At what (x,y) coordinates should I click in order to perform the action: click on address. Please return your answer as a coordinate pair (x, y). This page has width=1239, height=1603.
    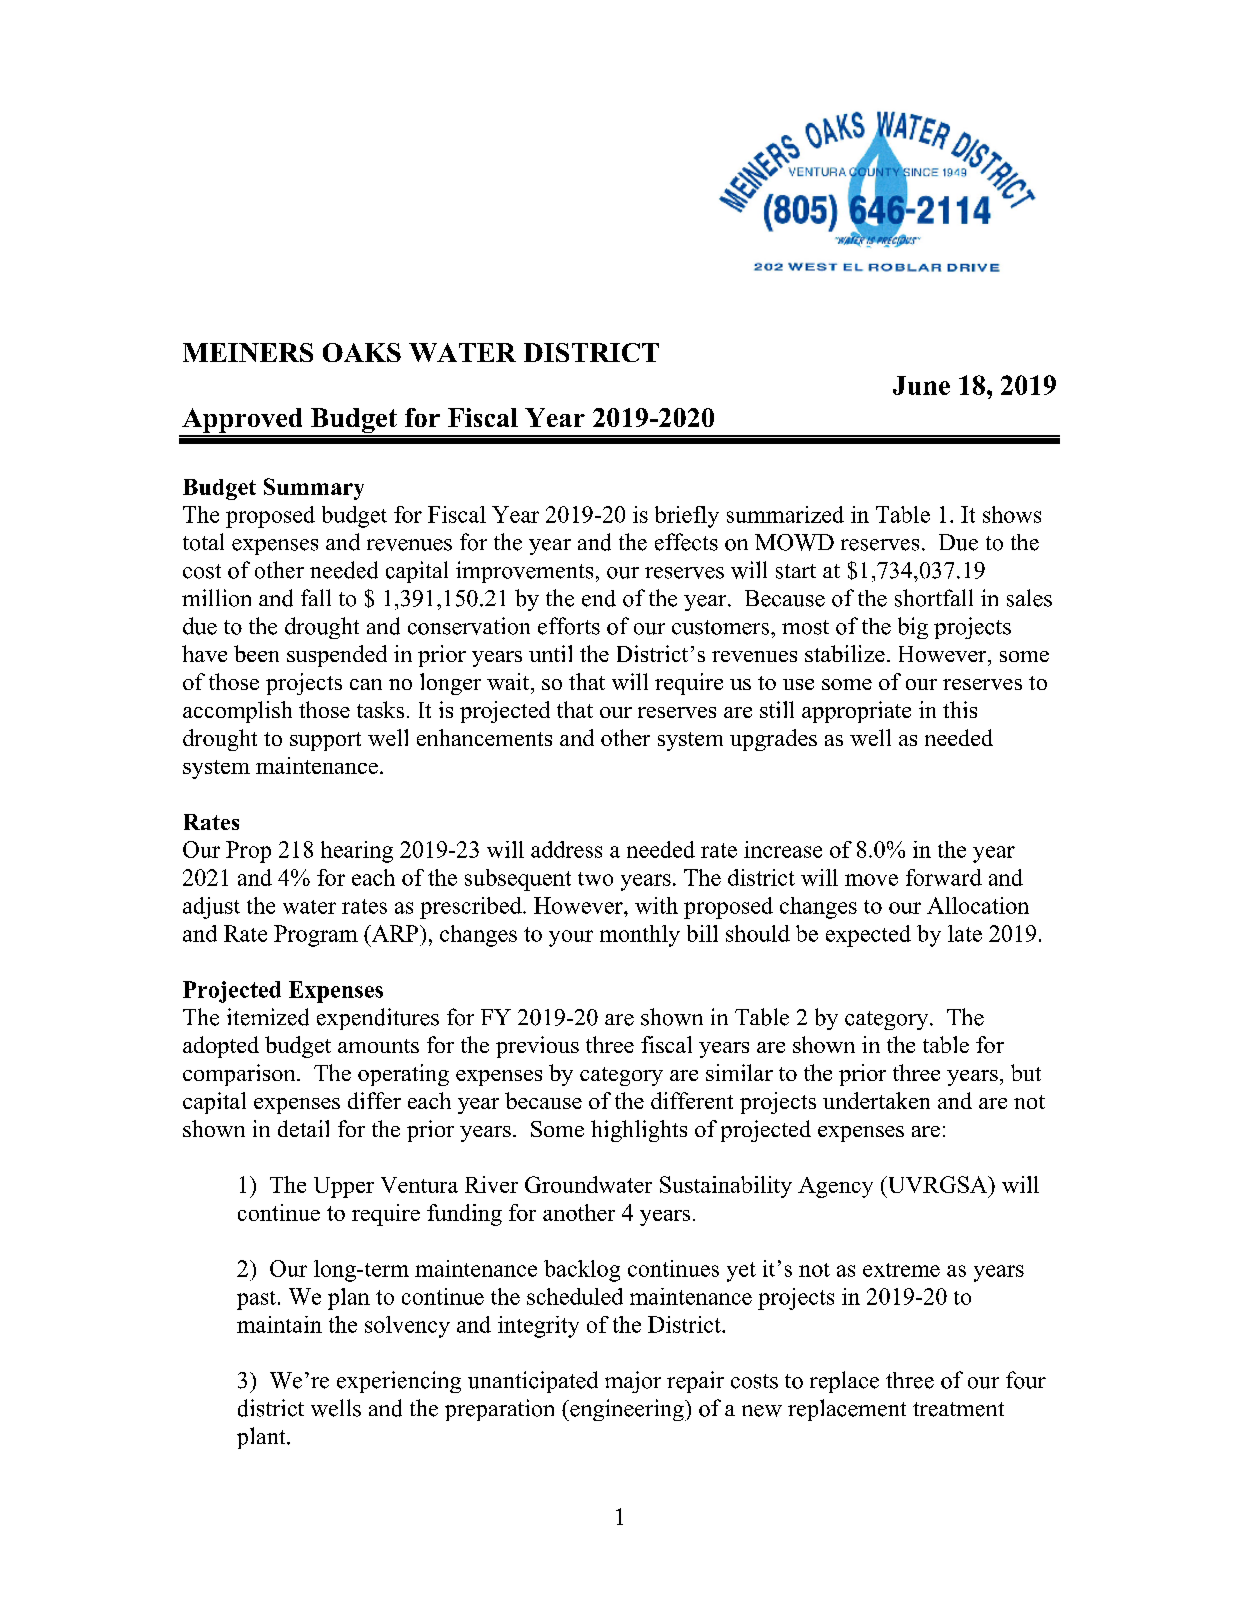
    Looking at the image, I should click on (566, 849).
